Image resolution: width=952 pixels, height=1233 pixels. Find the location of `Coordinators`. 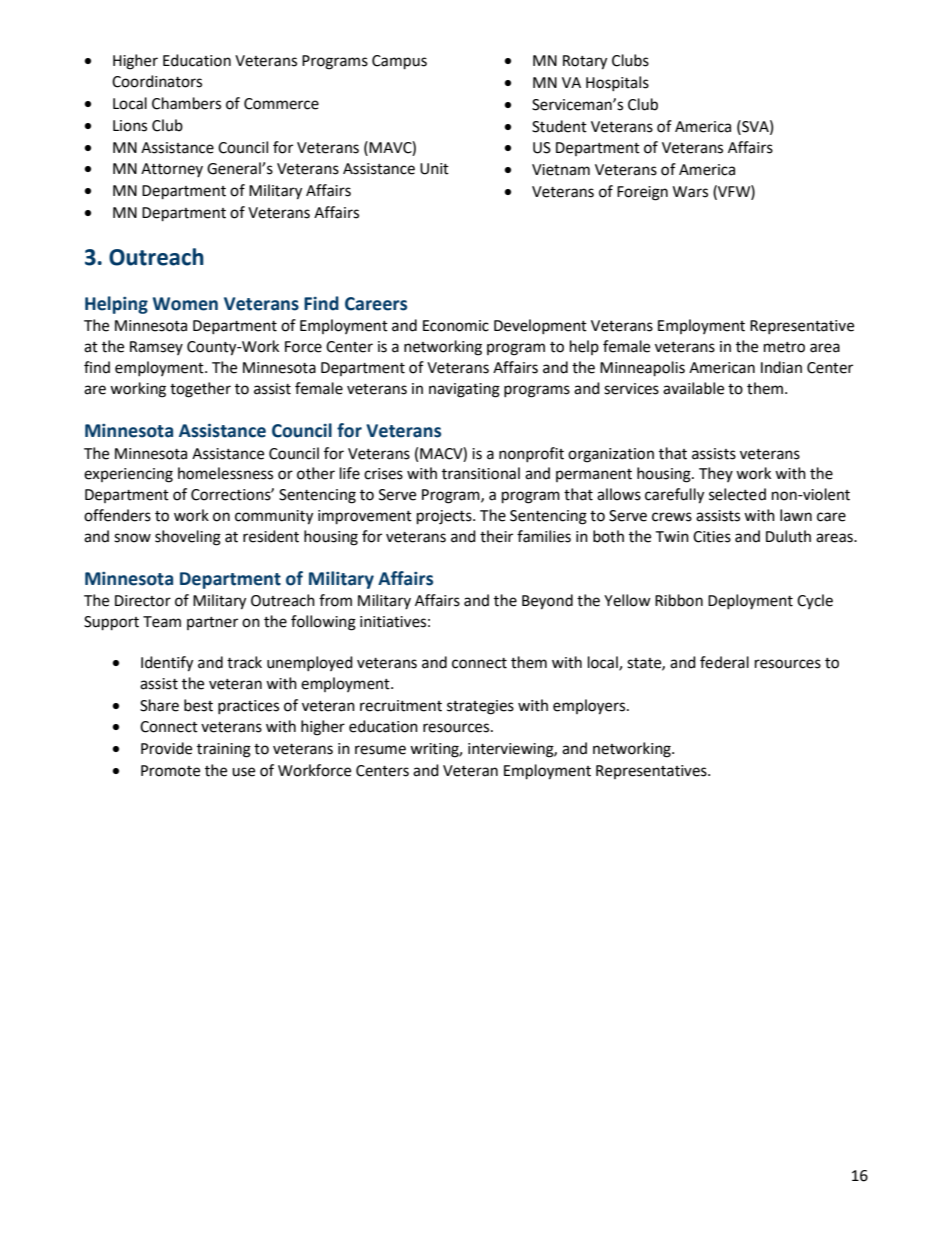

Coordinators is located at coordinates (157, 81).
